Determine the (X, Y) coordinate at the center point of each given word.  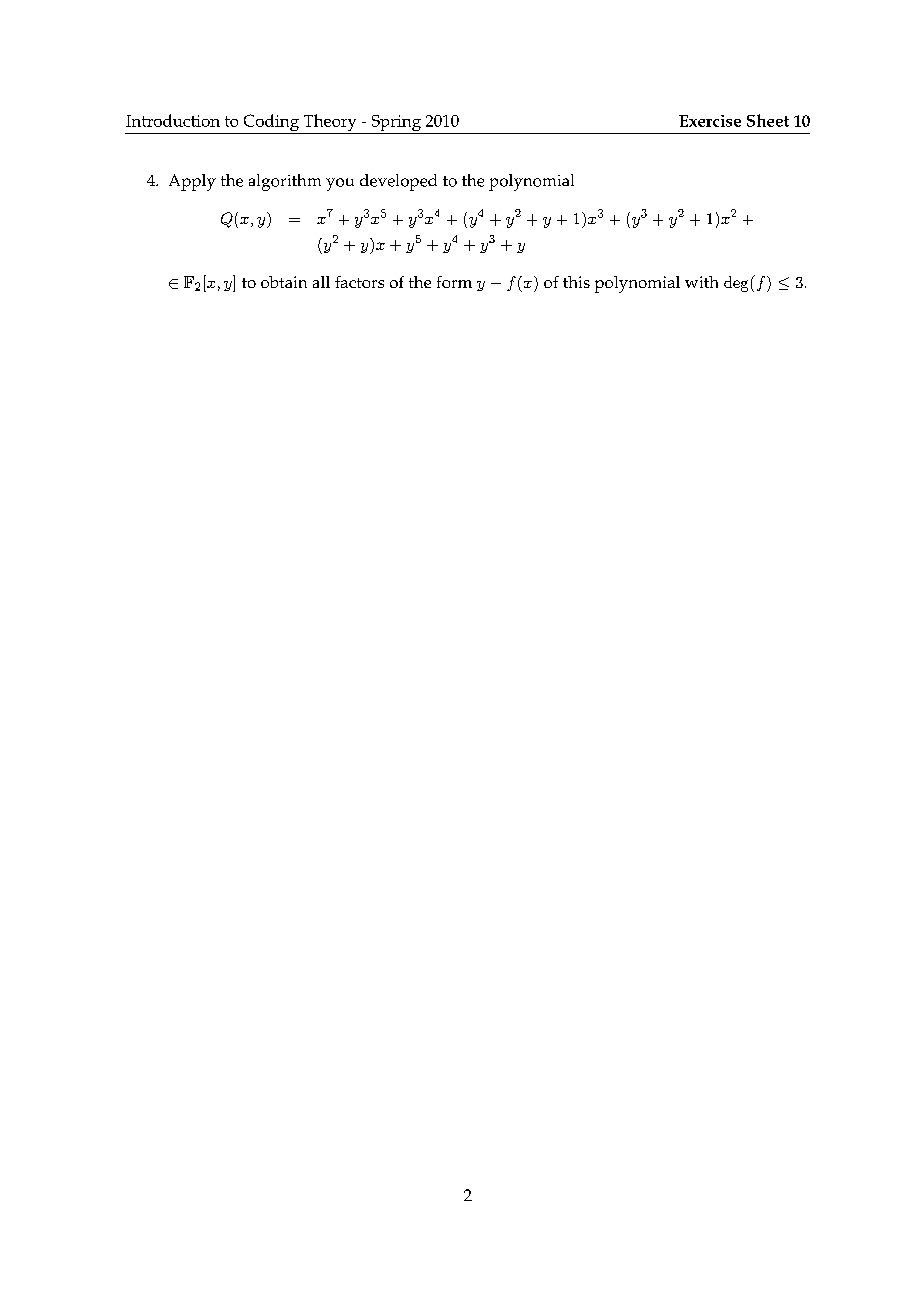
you (340, 184)
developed (398, 182)
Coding (271, 124)
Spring (396, 124)
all (321, 282)
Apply (192, 182)
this (576, 282)
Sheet (768, 120)
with (701, 282)
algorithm (285, 182)
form (454, 282)
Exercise (710, 121)
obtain (284, 282)
